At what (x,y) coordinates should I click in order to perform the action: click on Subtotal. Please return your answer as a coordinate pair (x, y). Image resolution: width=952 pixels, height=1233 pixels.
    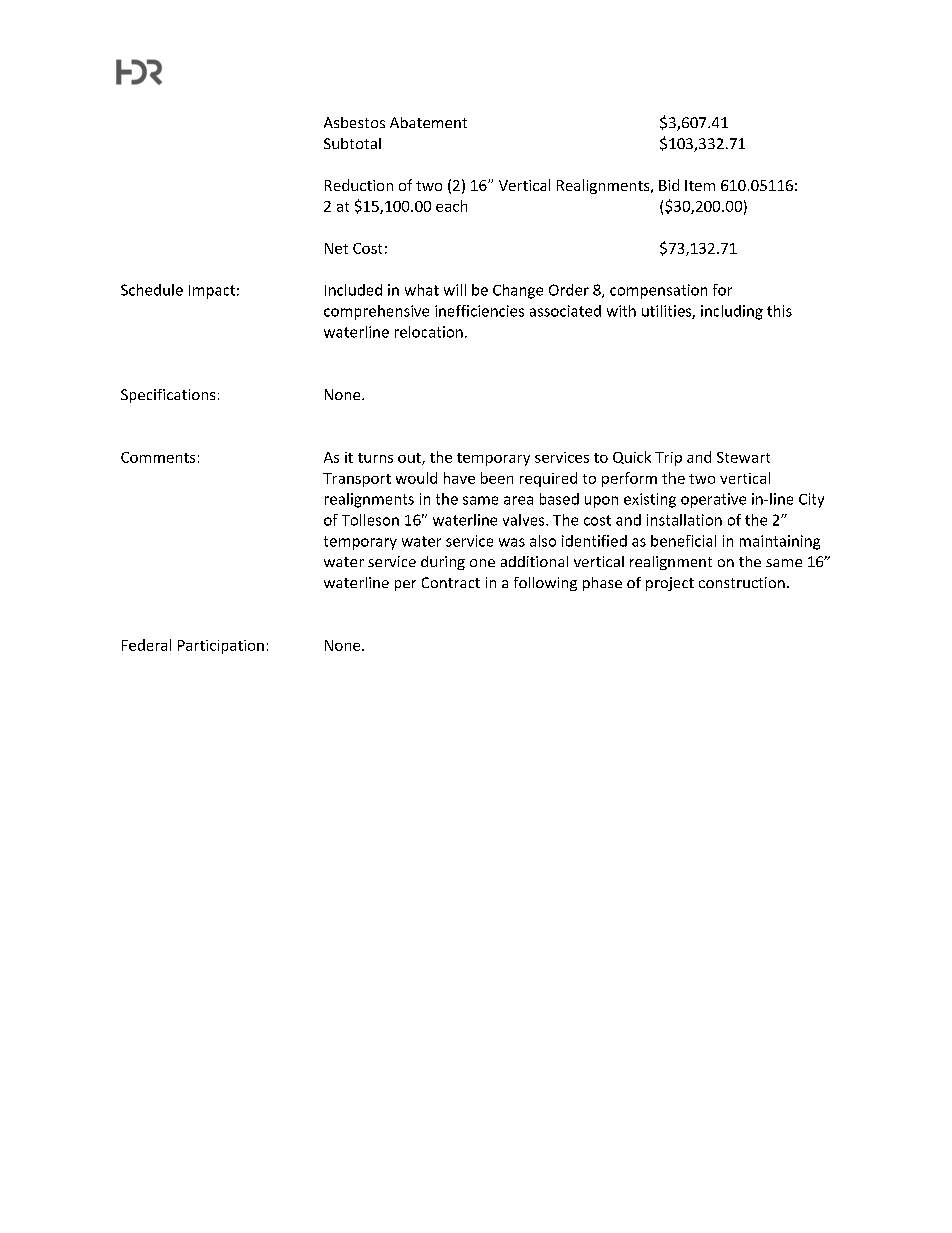
    Looking at the image, I should click on (352, 143).
